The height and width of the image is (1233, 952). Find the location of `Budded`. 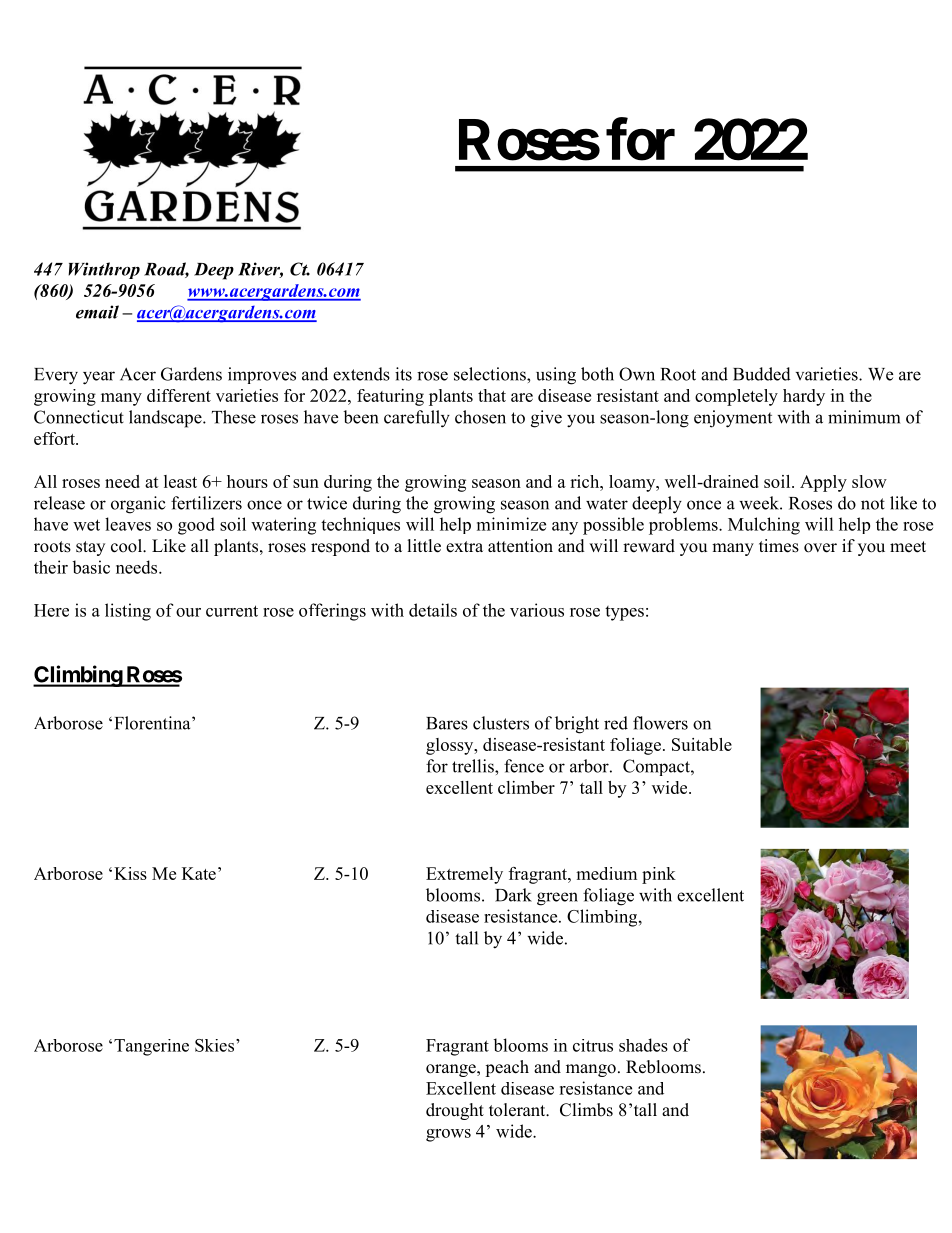

Budded is located at coordinates (762, 374).
